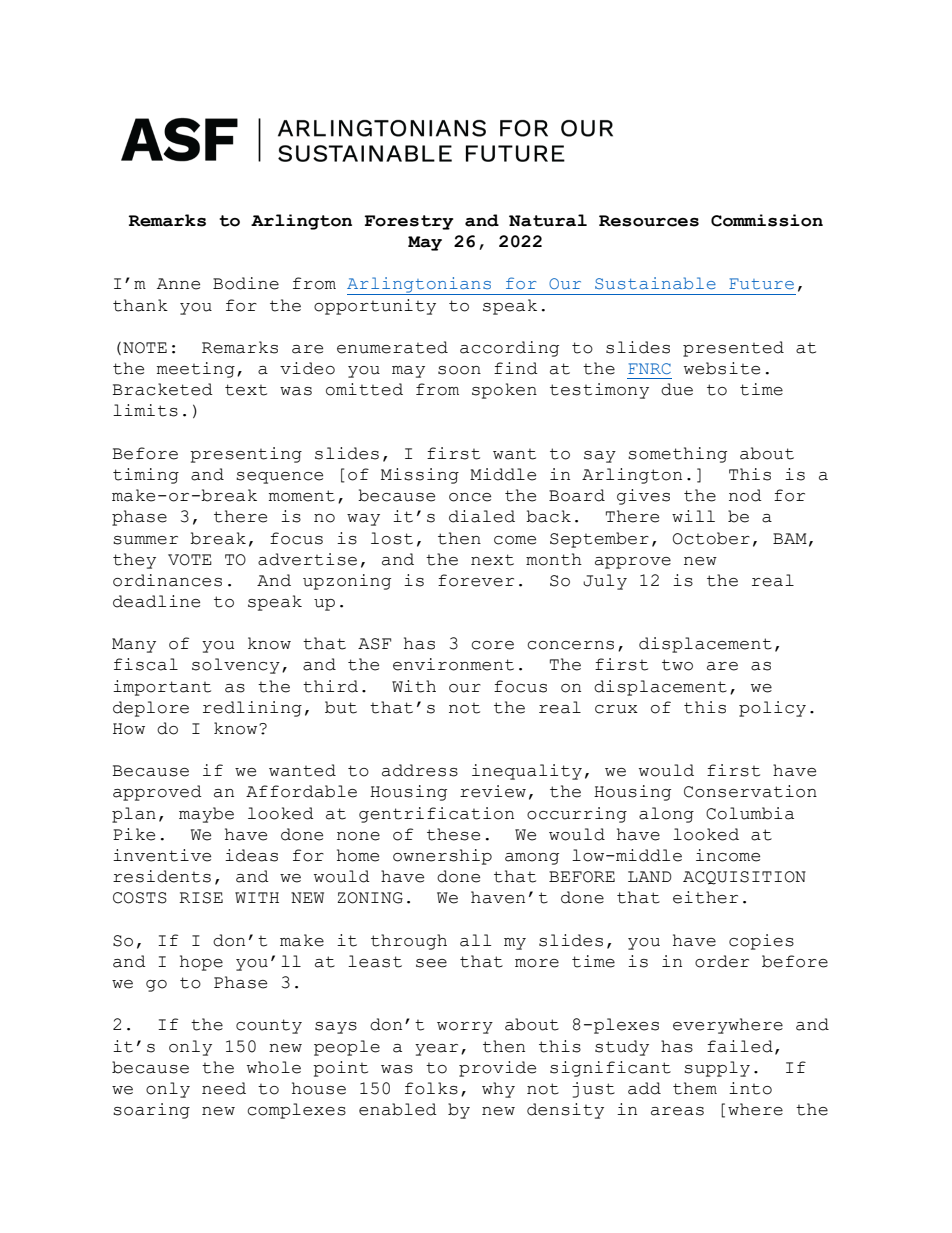 This screenshot has height=1233, width=952. What do you see at coordinates (236, 666) in the screenshot?
I see `solvency` at bounding box center [236, 666].
